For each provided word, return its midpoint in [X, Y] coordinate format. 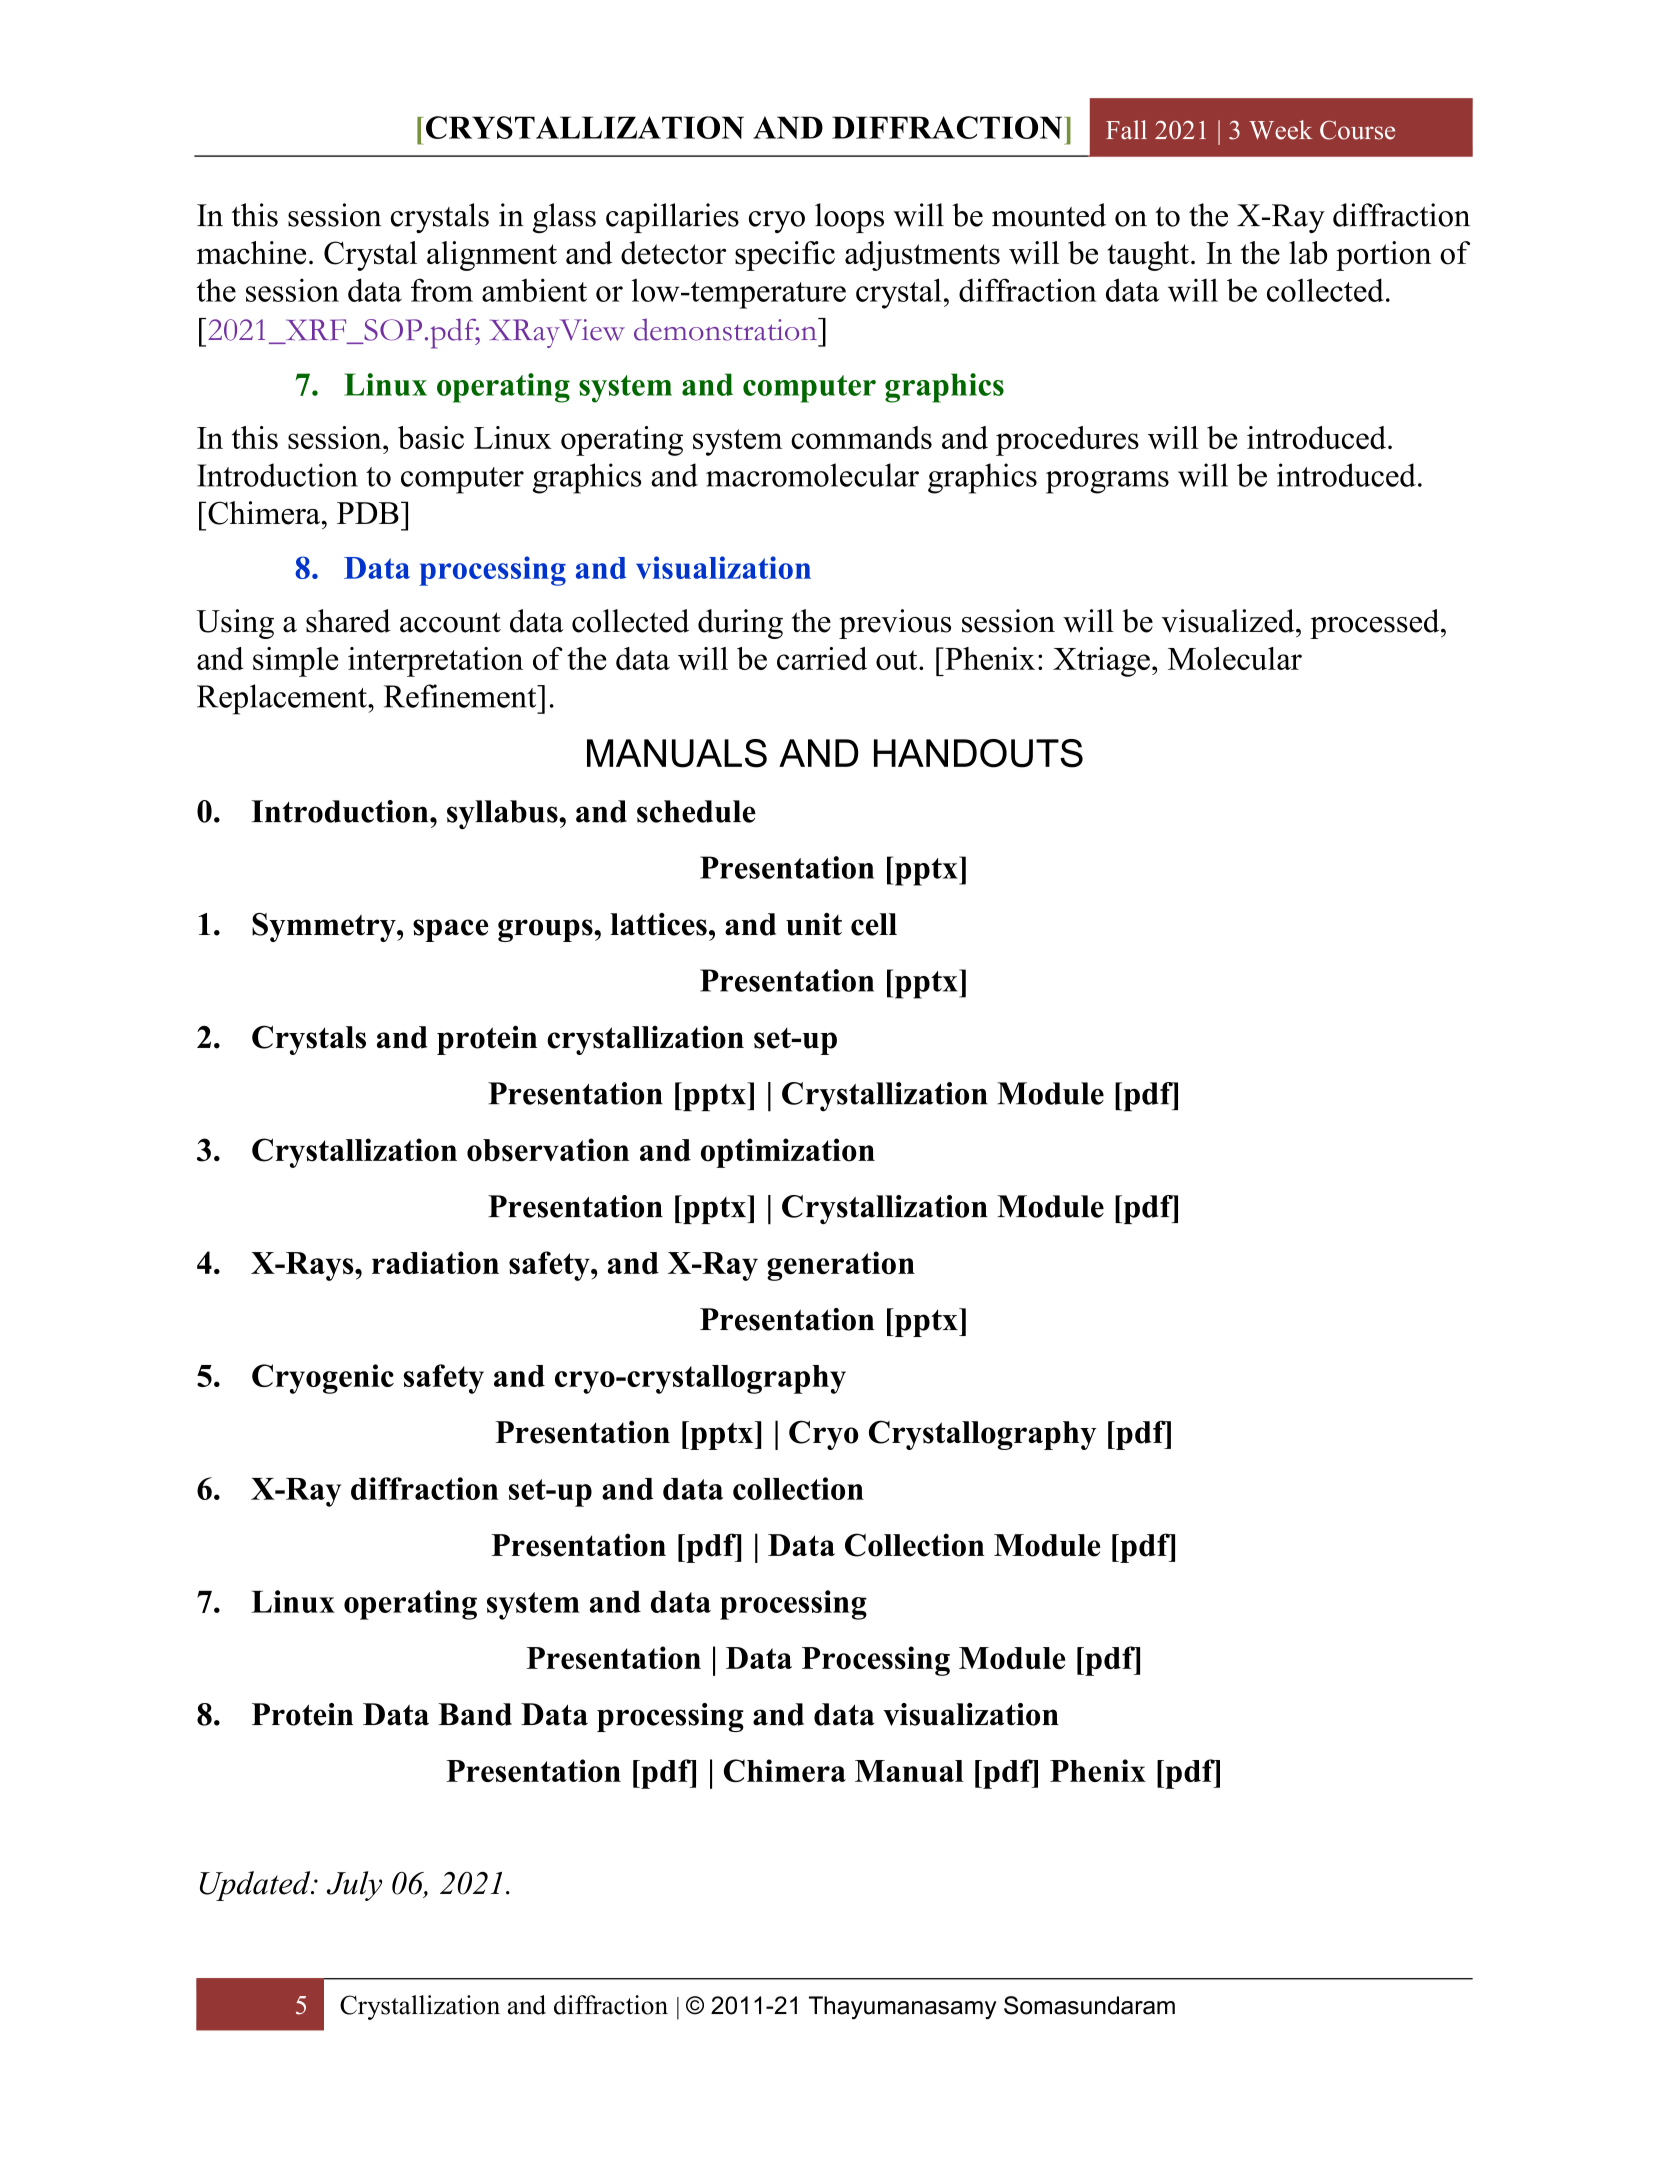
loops [849, 218]
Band [475, 1714]
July [354, 1886]
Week [1280, 130]
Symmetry [325, 927]
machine [251, 253]
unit [814, 924]
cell [874, 924]
